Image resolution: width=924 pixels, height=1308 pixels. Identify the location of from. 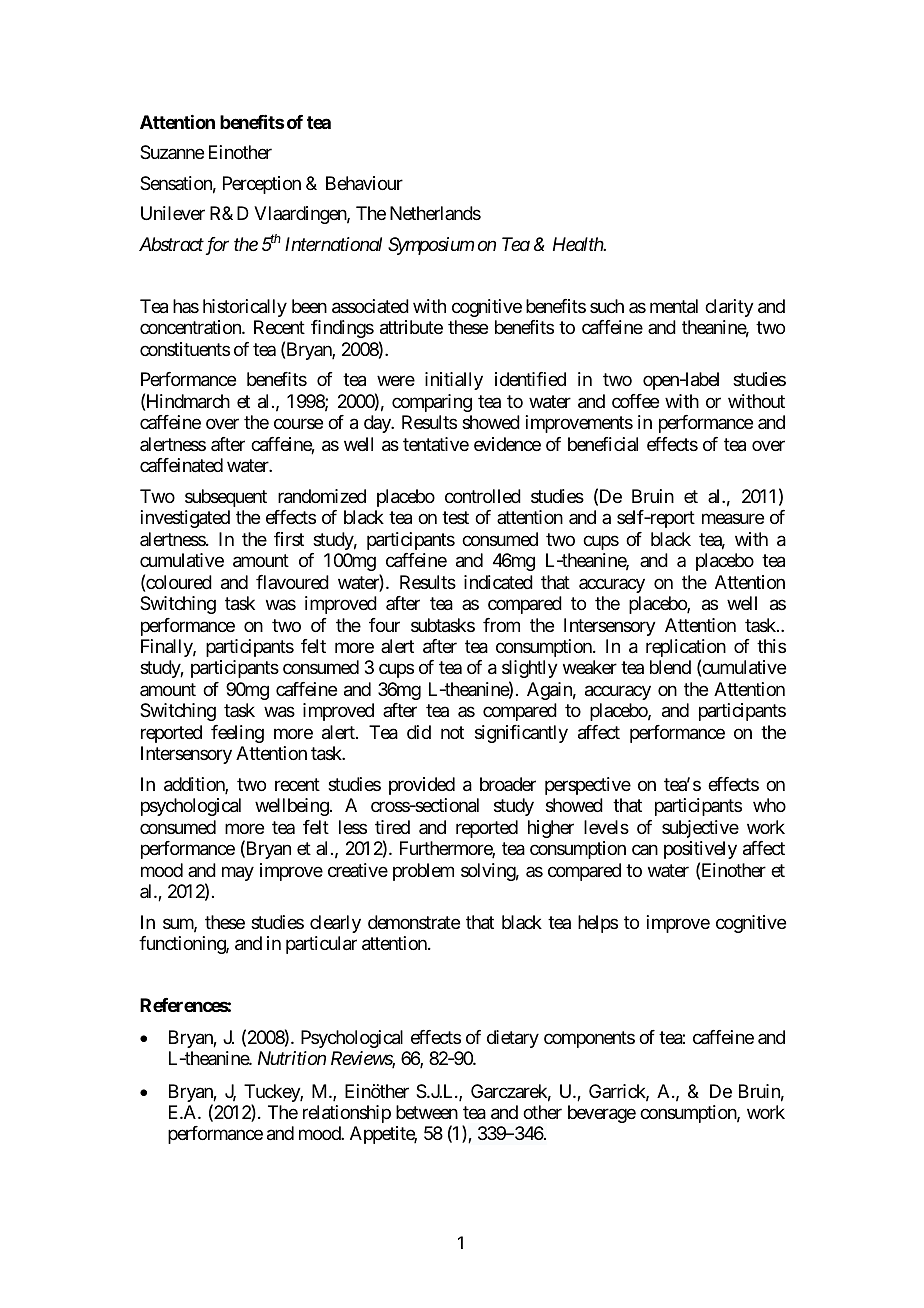
(501, 625).
